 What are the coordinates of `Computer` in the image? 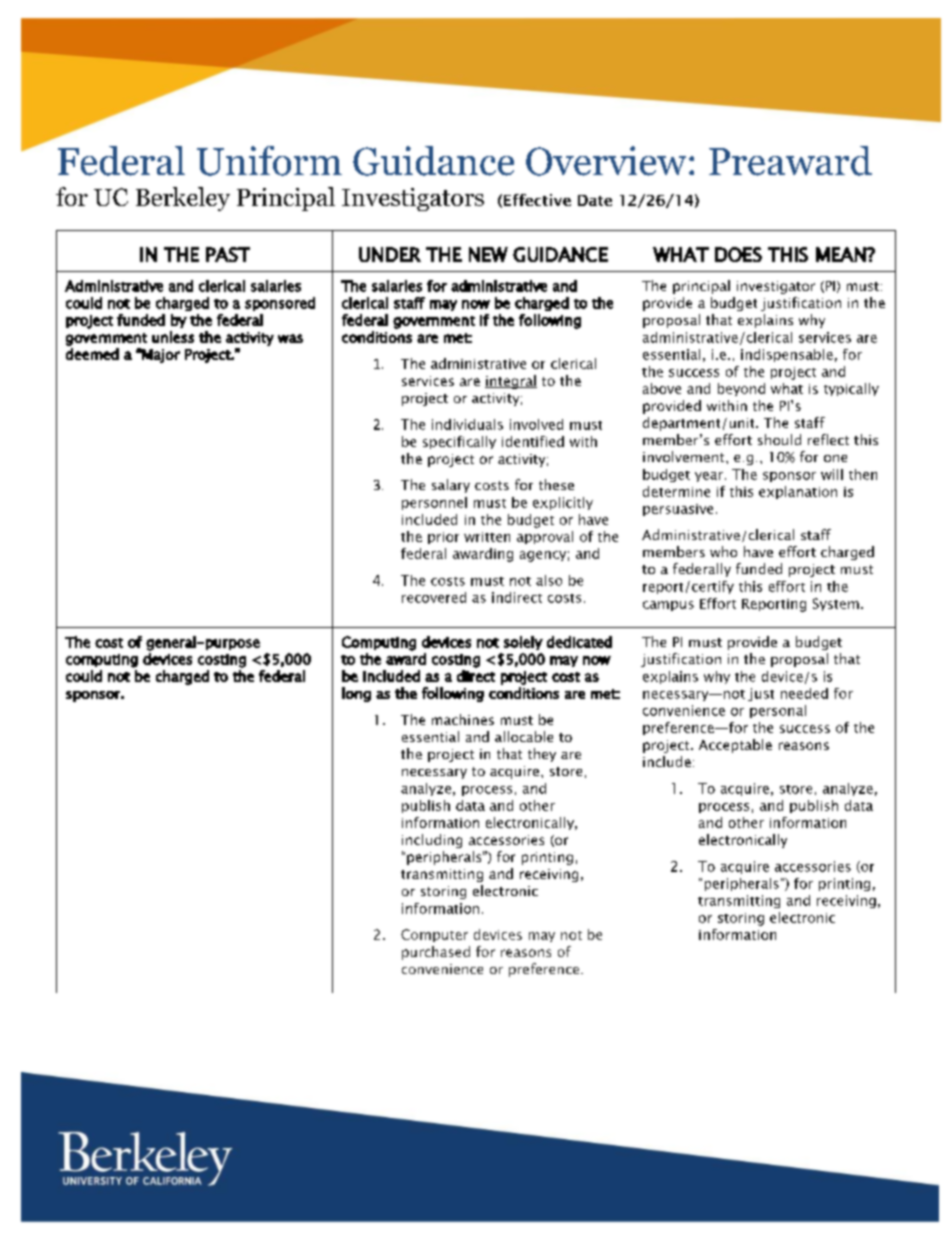 It's located at (434, 935).
